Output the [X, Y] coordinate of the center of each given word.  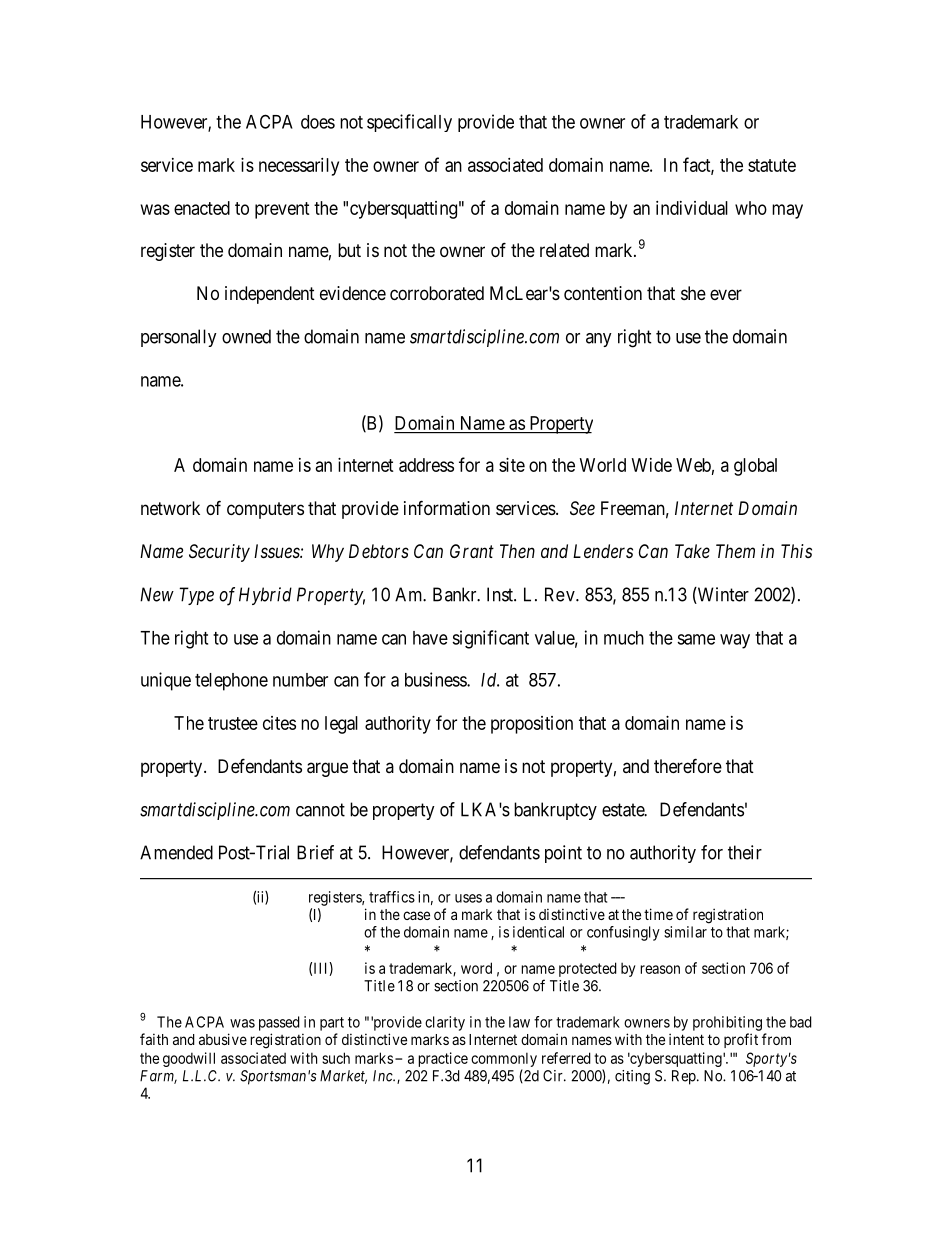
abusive [223, 1039]
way [735, 641]
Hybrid [265, 596]
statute [772, 165]
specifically [409, 123]
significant [490, 639]
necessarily [299, 167]
